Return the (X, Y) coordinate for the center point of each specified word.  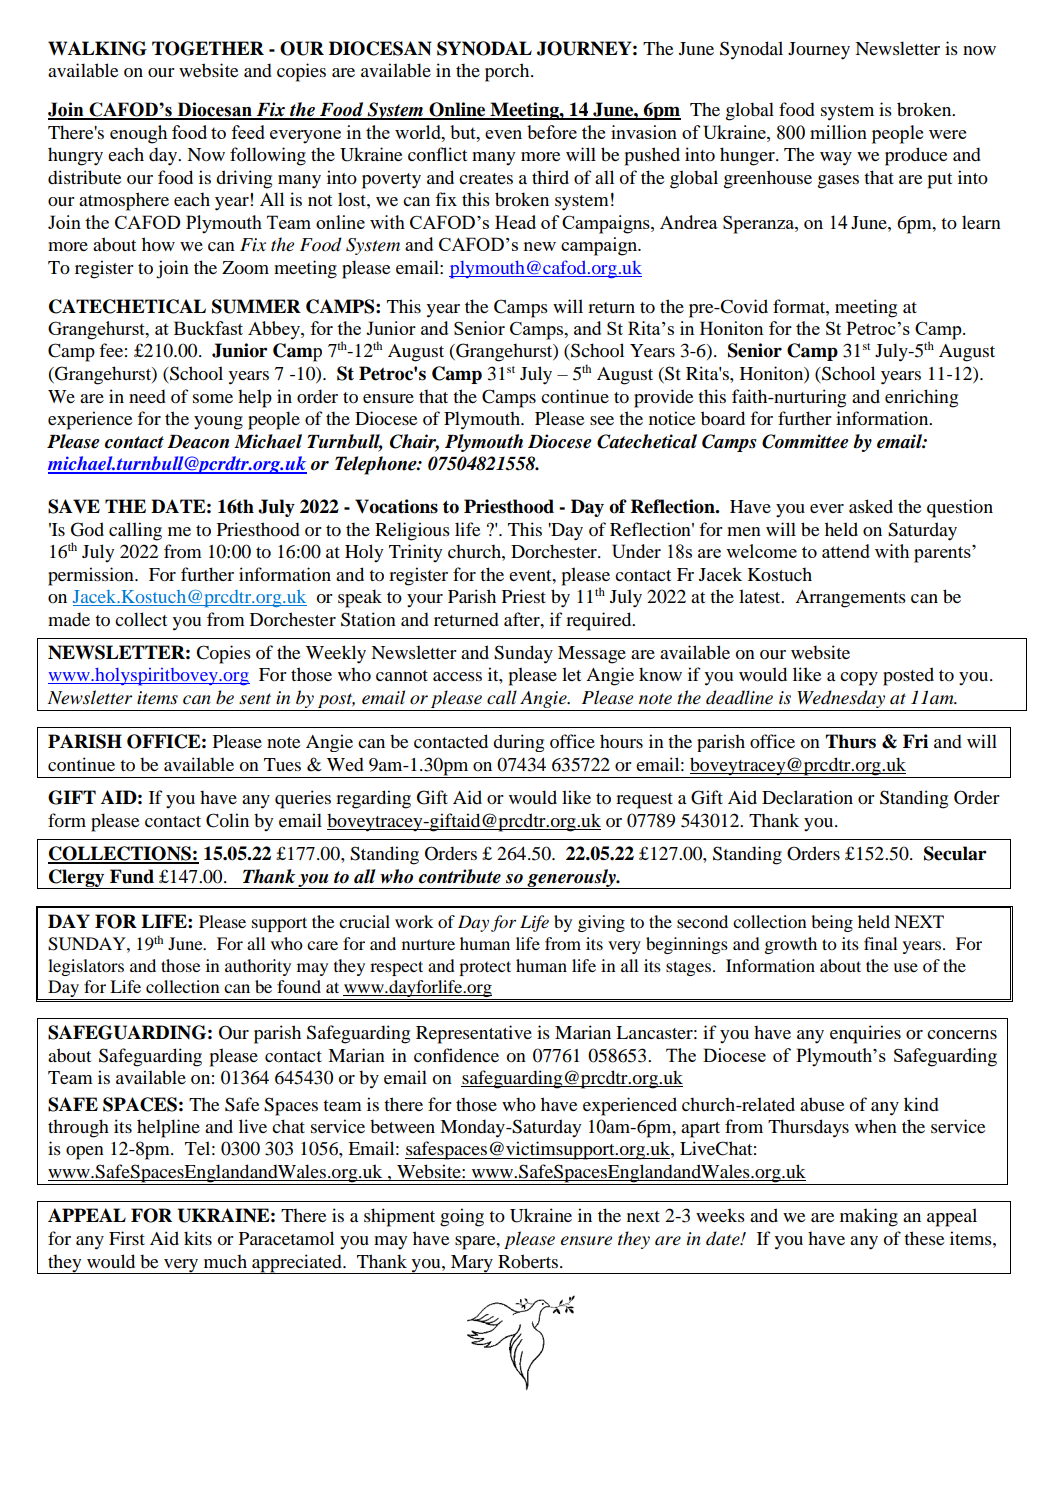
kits (198, 1238)
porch (508, 72)
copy (859, 679)
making (869, 1217)
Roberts (529, 1261)
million (838, 132)
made (69, 619)
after (523, 619)
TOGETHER (208, 48)
